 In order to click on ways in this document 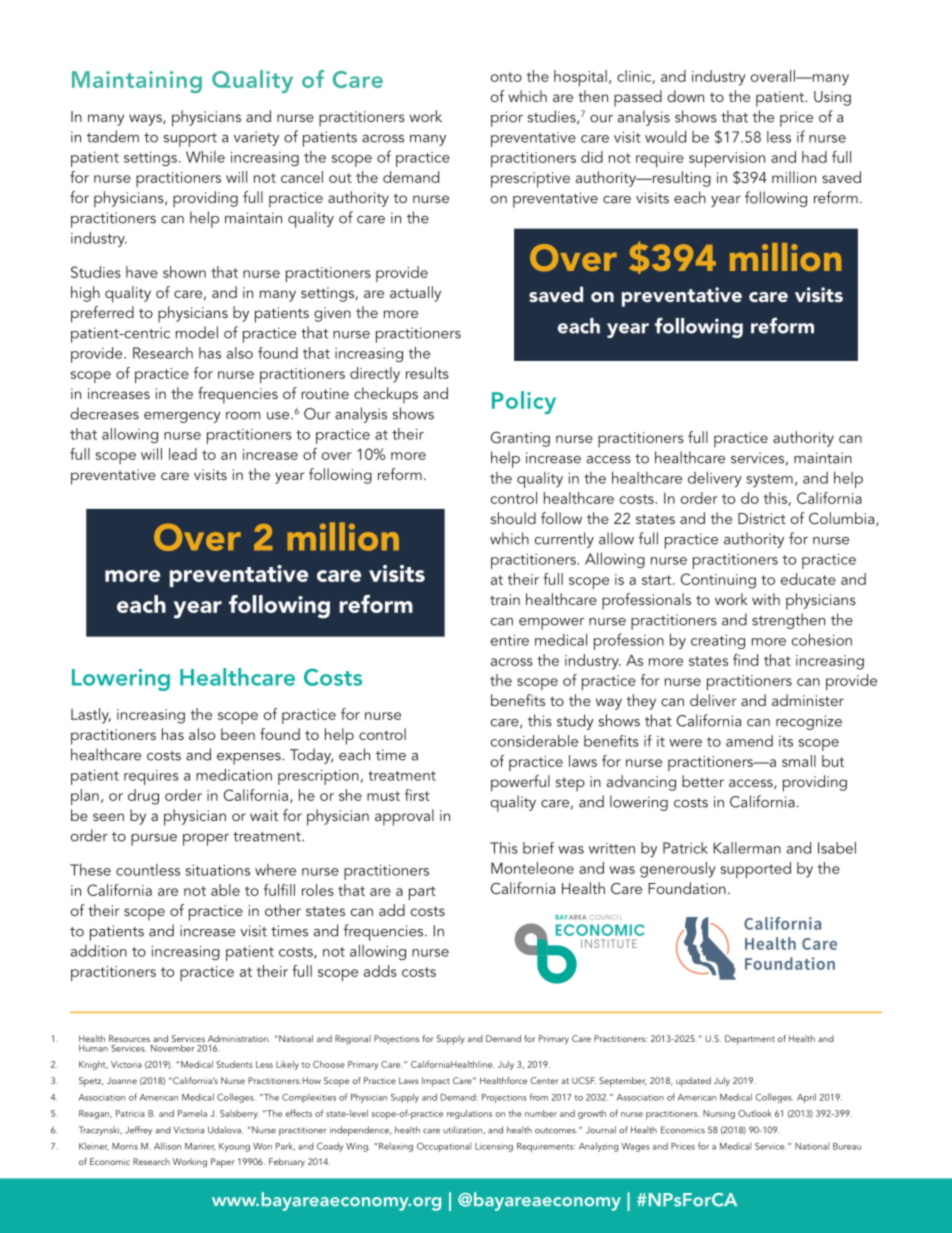, I will do `click(146, 120)`.
